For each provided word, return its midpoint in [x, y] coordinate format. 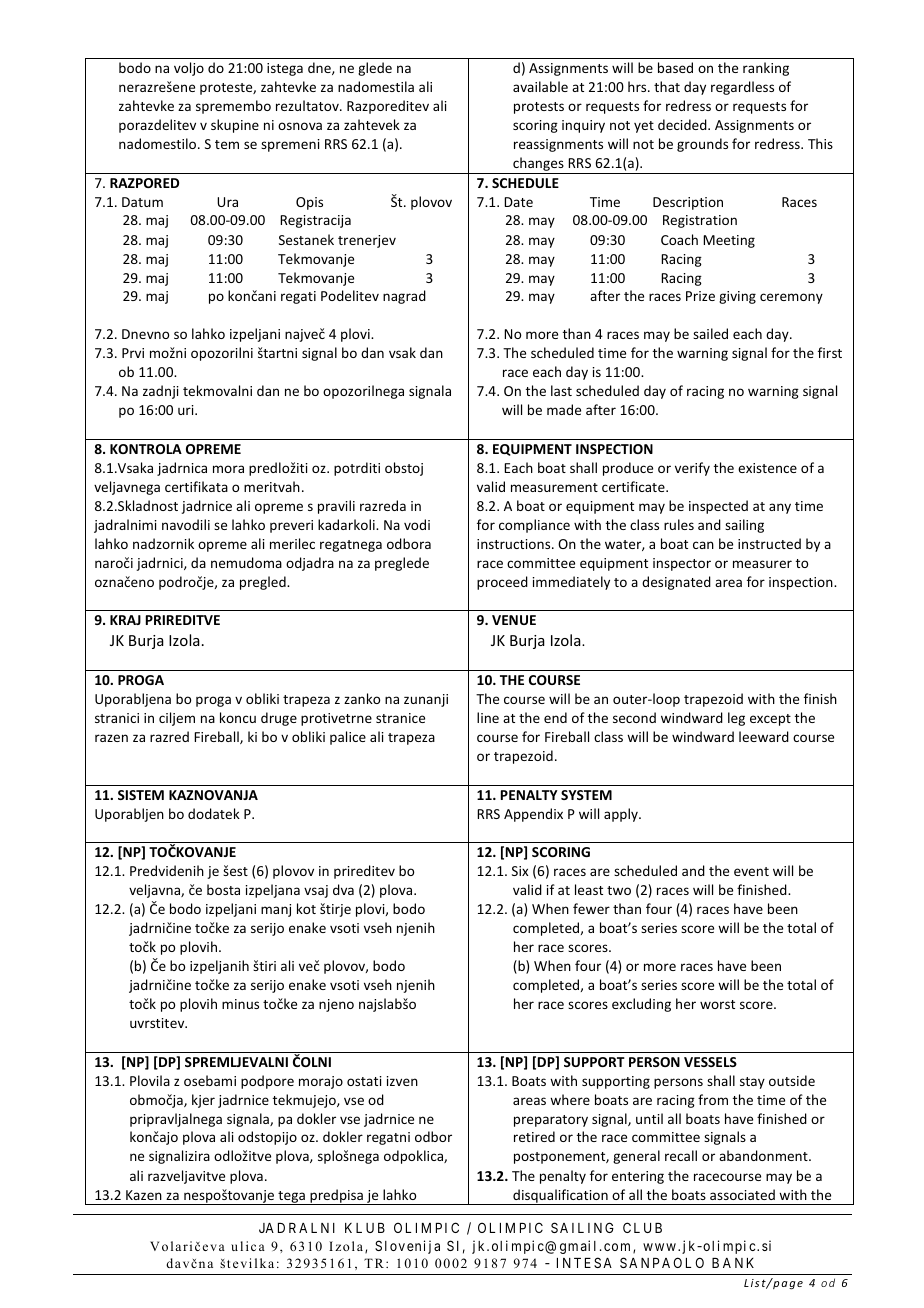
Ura [227, 202]
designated [676, 583]
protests [539, 108]
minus [240, 1004]
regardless [742, 88]
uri [187, 410]
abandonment [764, 1155]
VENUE [514, 620]
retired [534, 1136]
